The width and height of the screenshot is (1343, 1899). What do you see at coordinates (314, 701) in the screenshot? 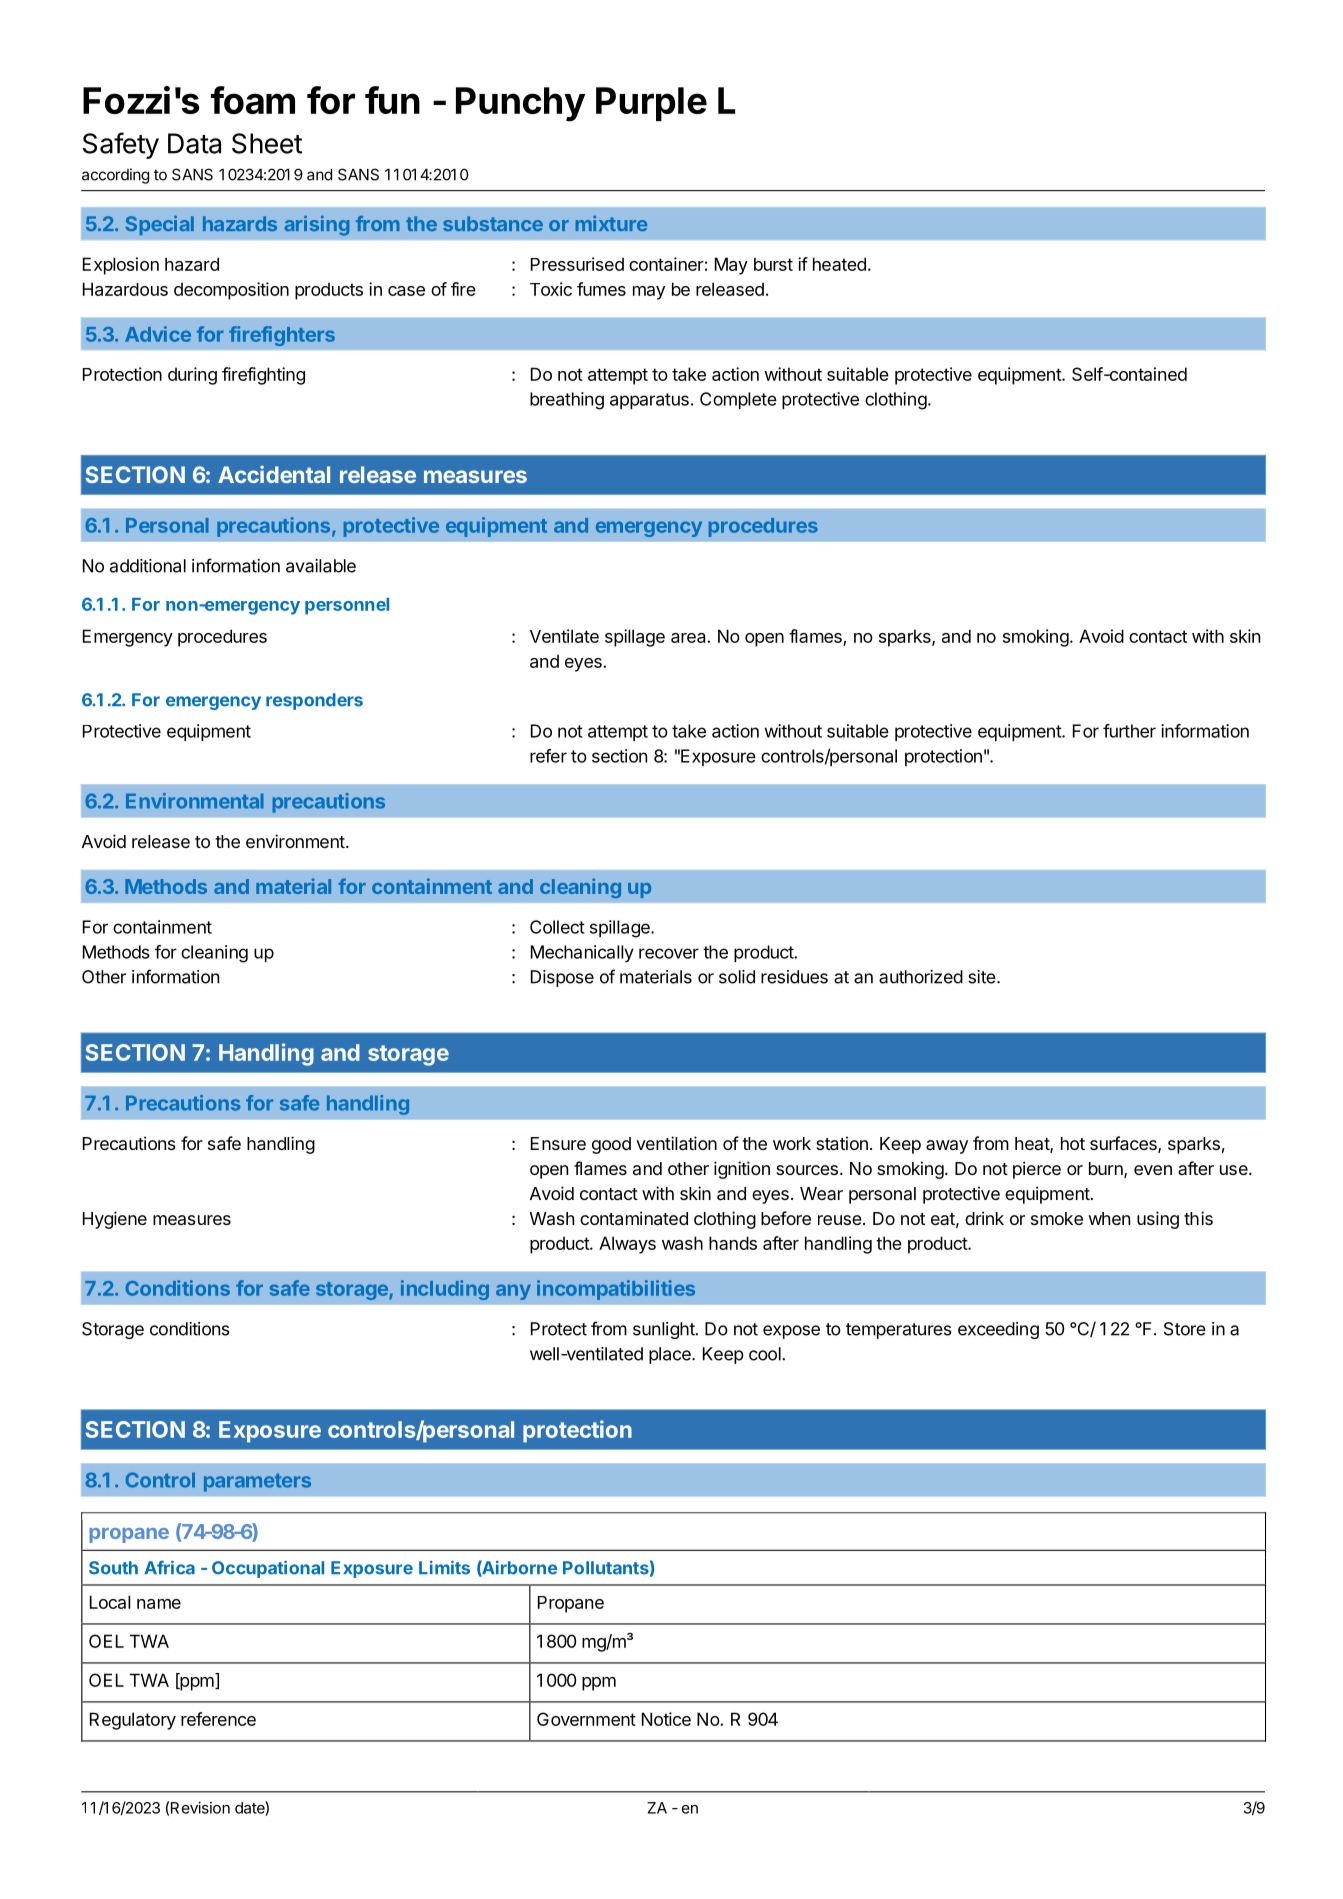
I see `responders` at bounding box center [314, 701].
